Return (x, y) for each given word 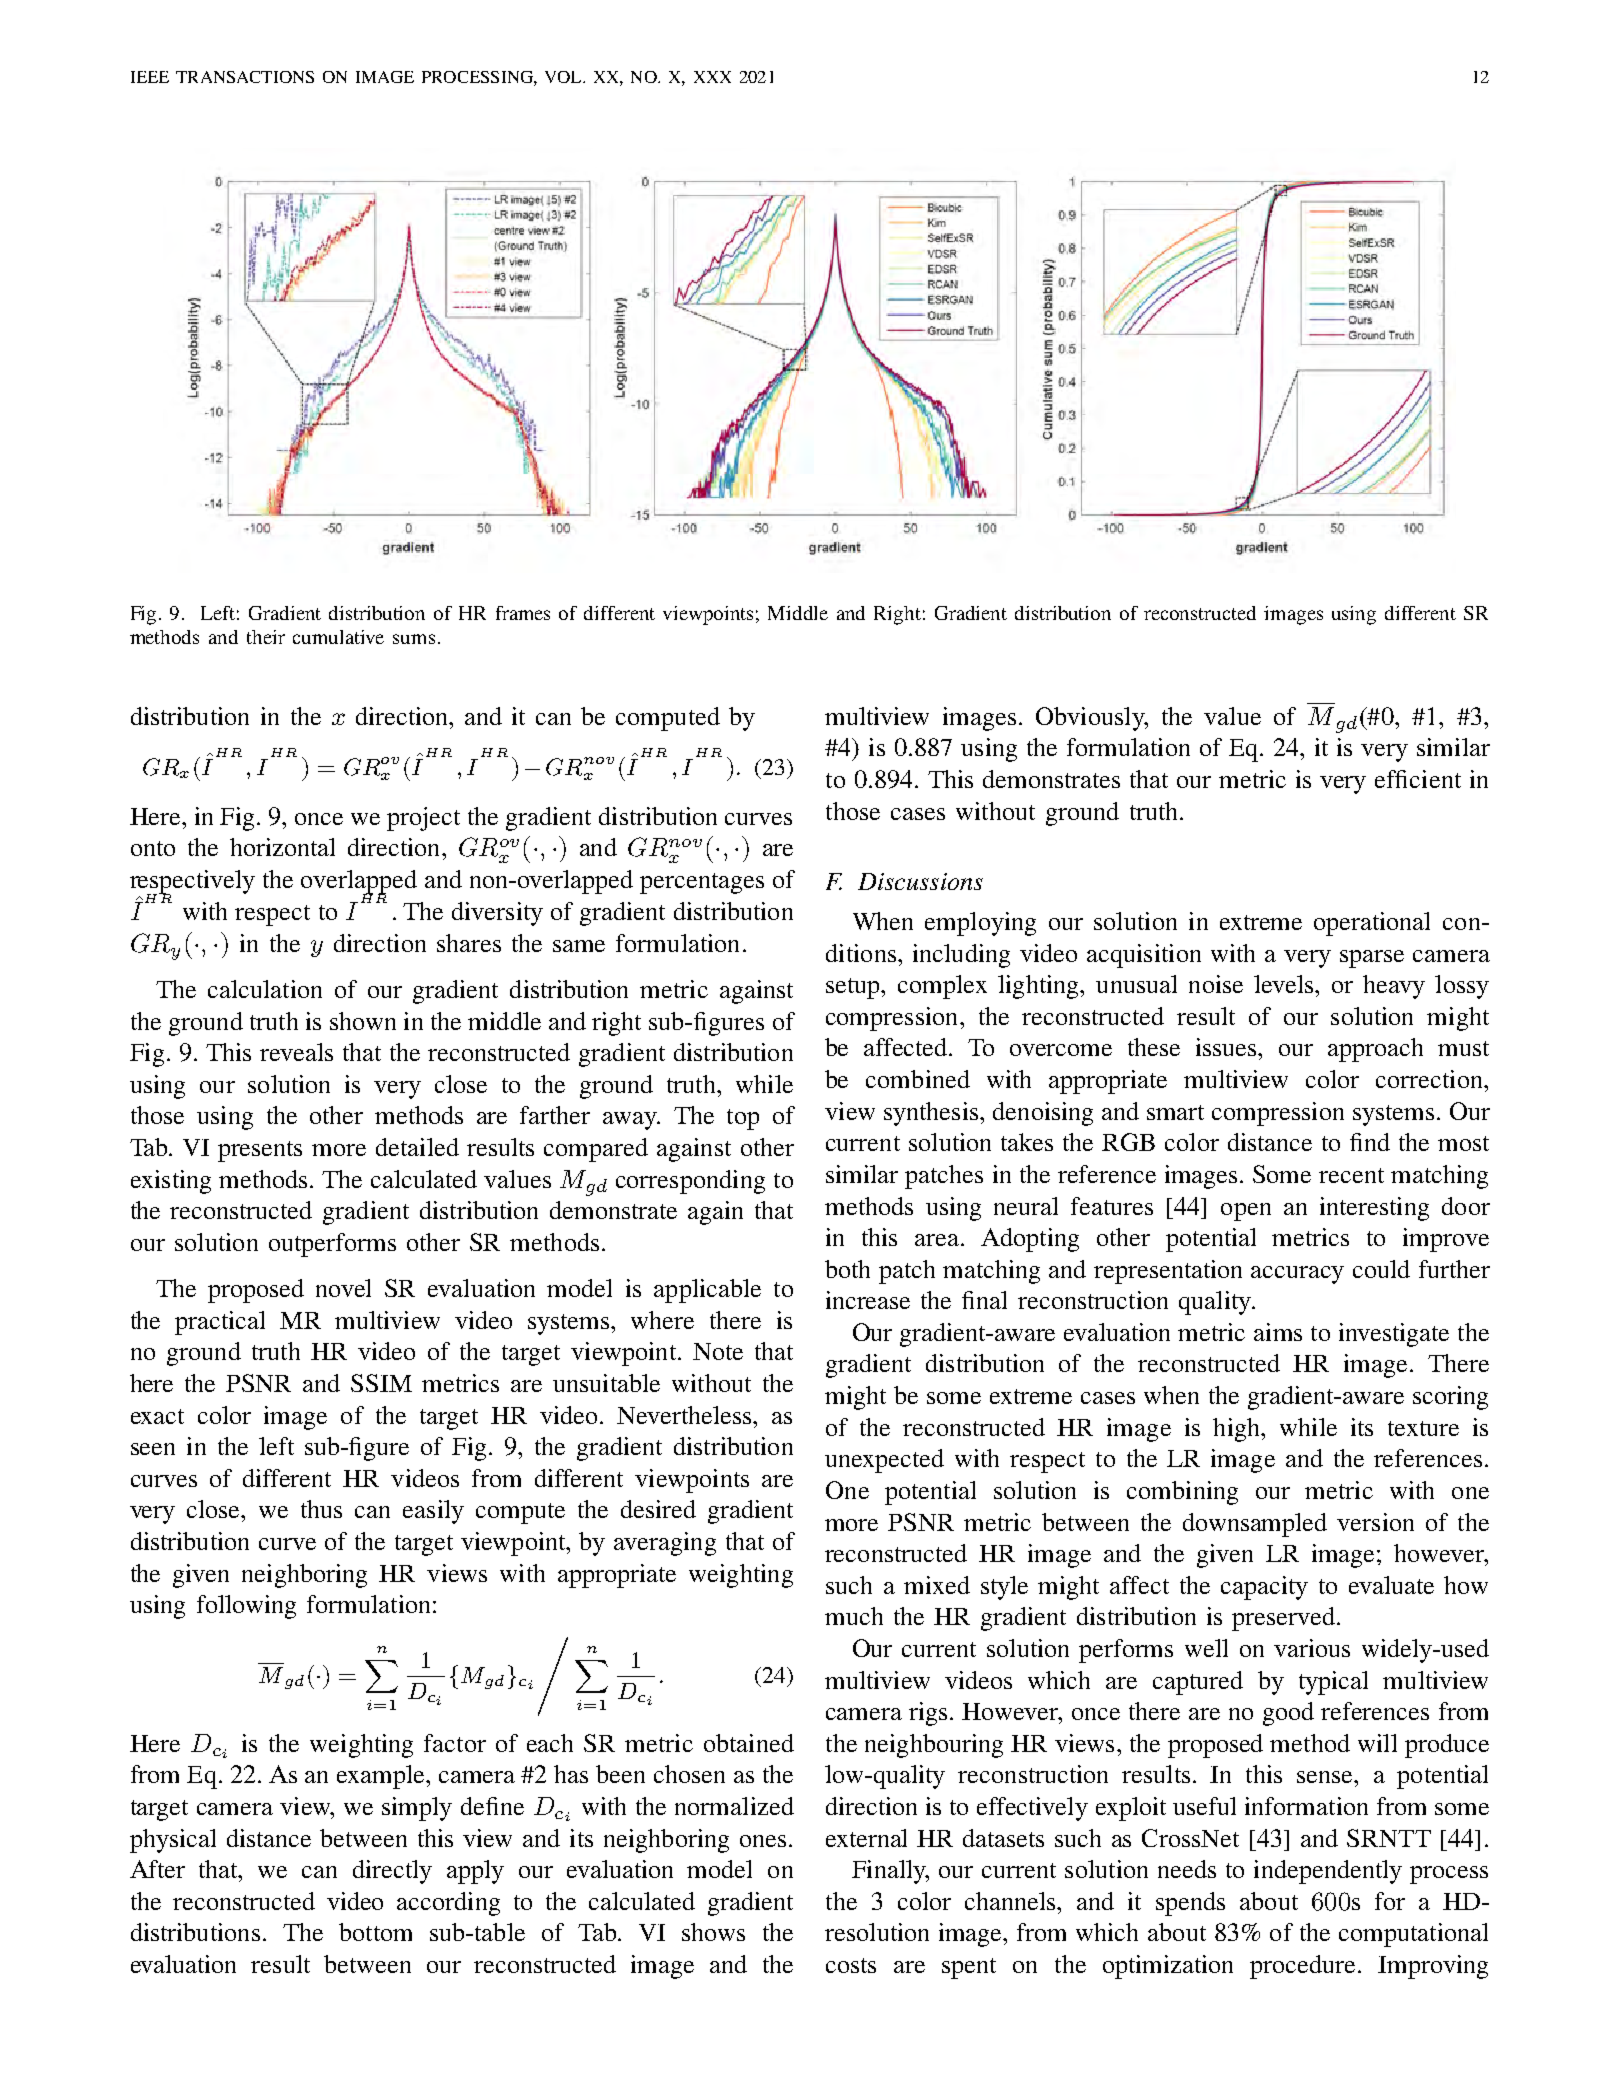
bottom (375, 1932)
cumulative (338, 637)
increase (868, 1300)
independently (1328, 1872)
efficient (1418, 779)
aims (1278, 1332)
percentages (702, 883)
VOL (564, 77)
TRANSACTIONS (245, 77)
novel (343, 1288)
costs (851, 1965)
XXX (712, 77)
